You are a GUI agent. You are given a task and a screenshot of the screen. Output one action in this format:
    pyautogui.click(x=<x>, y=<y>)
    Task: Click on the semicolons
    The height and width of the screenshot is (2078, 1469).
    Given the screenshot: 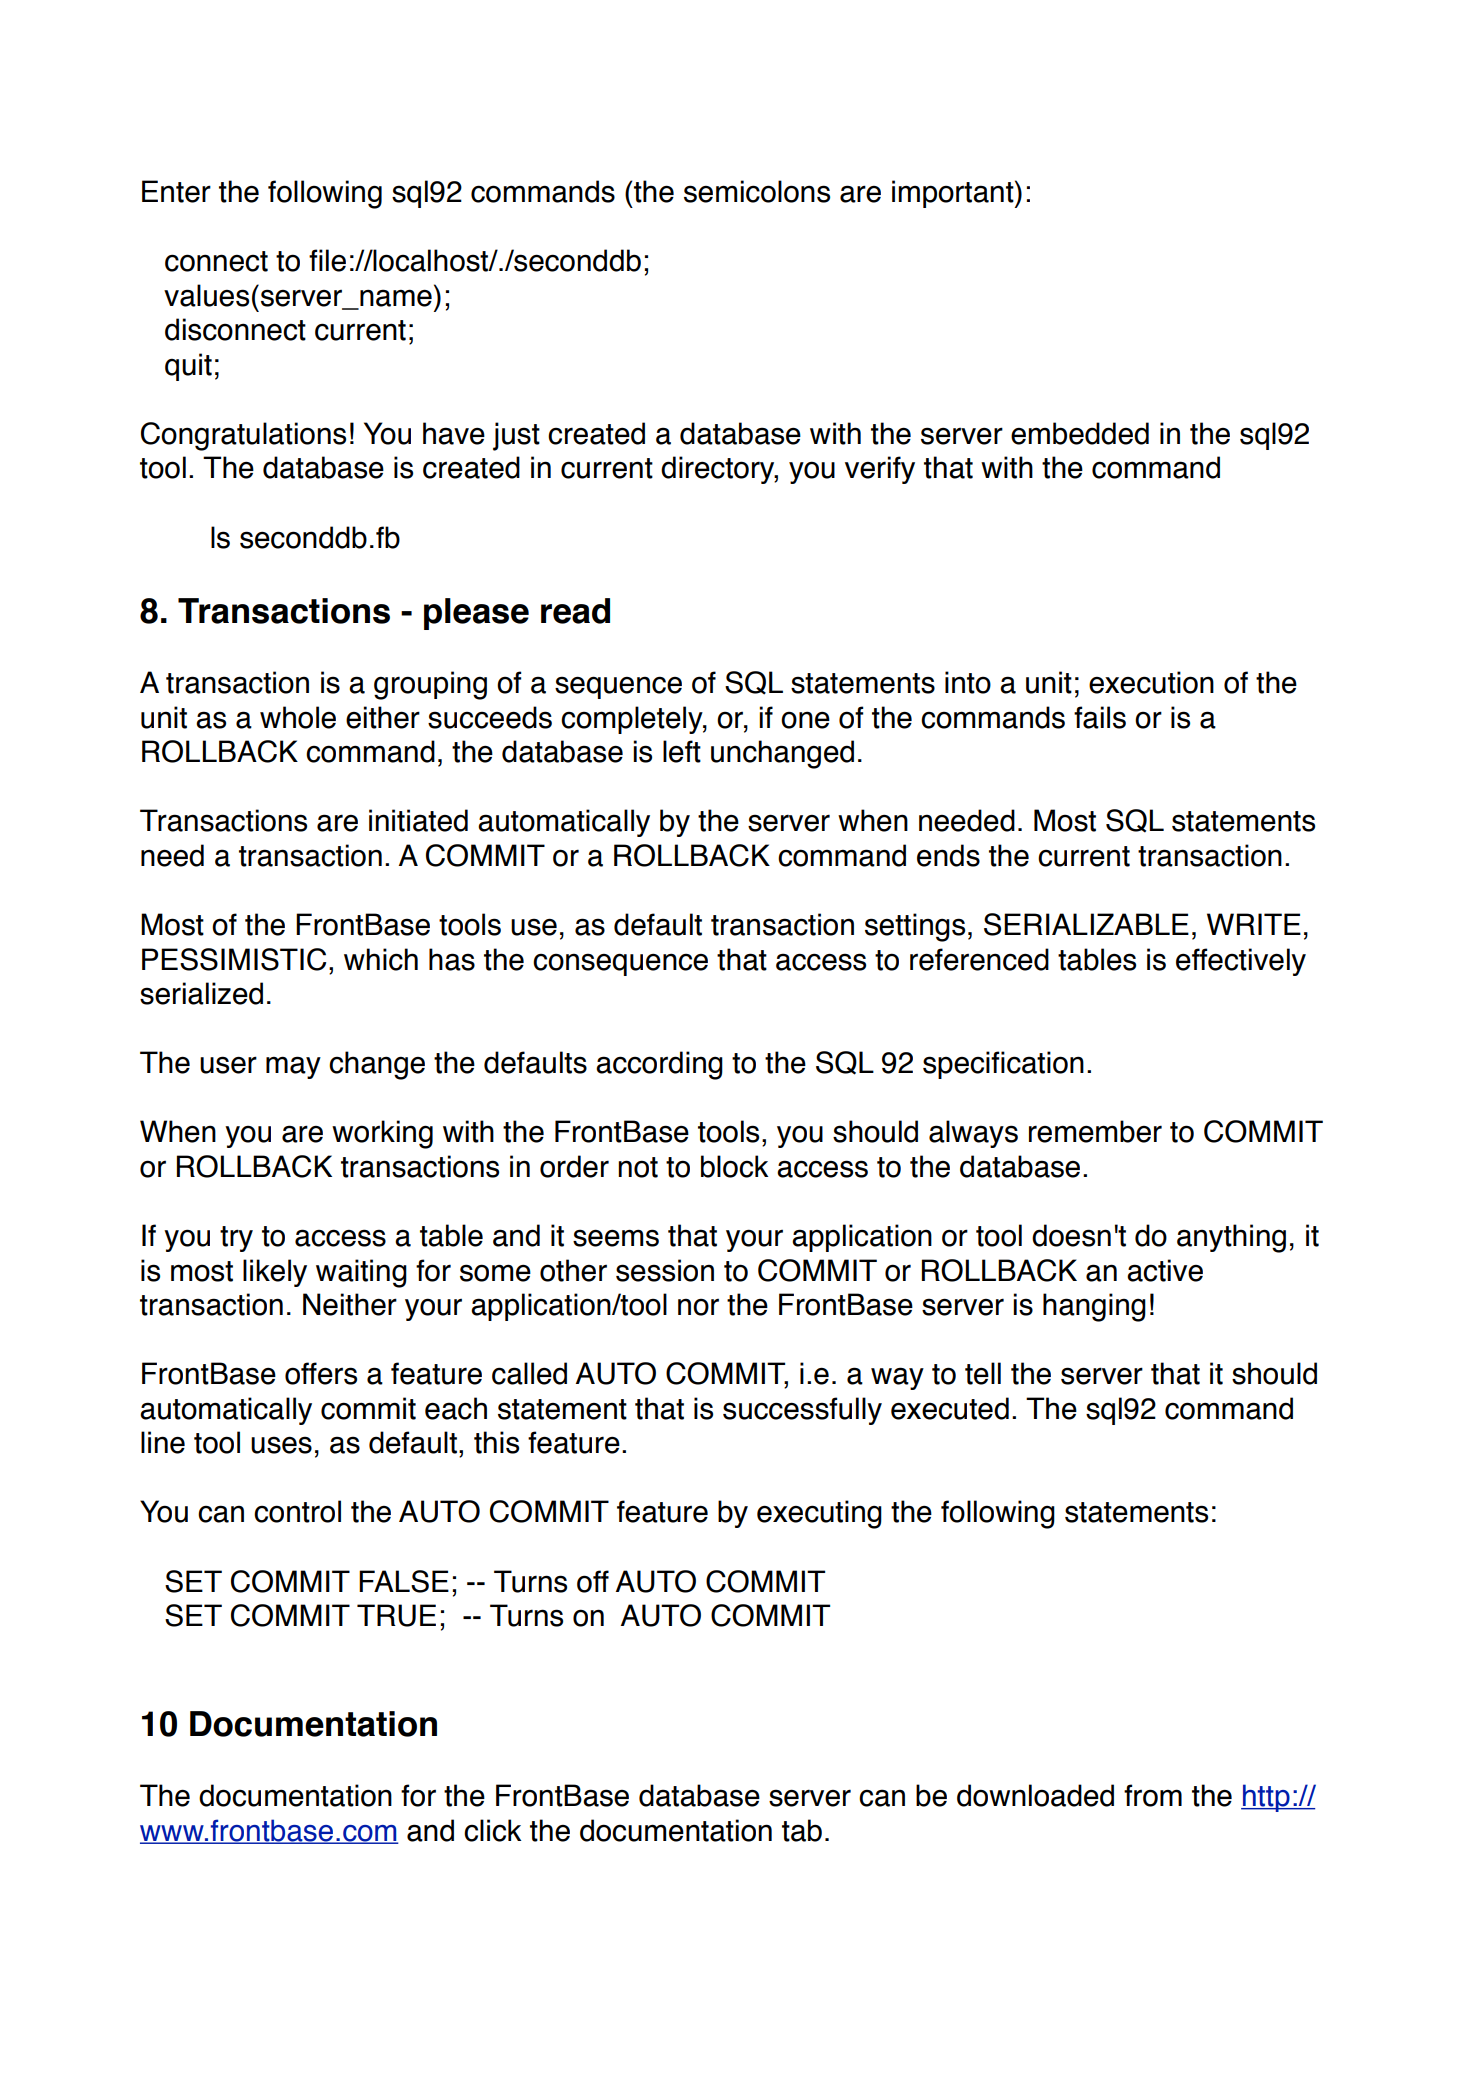 What is the action you would take?
    pyautogui.click(x=757, y=191)
